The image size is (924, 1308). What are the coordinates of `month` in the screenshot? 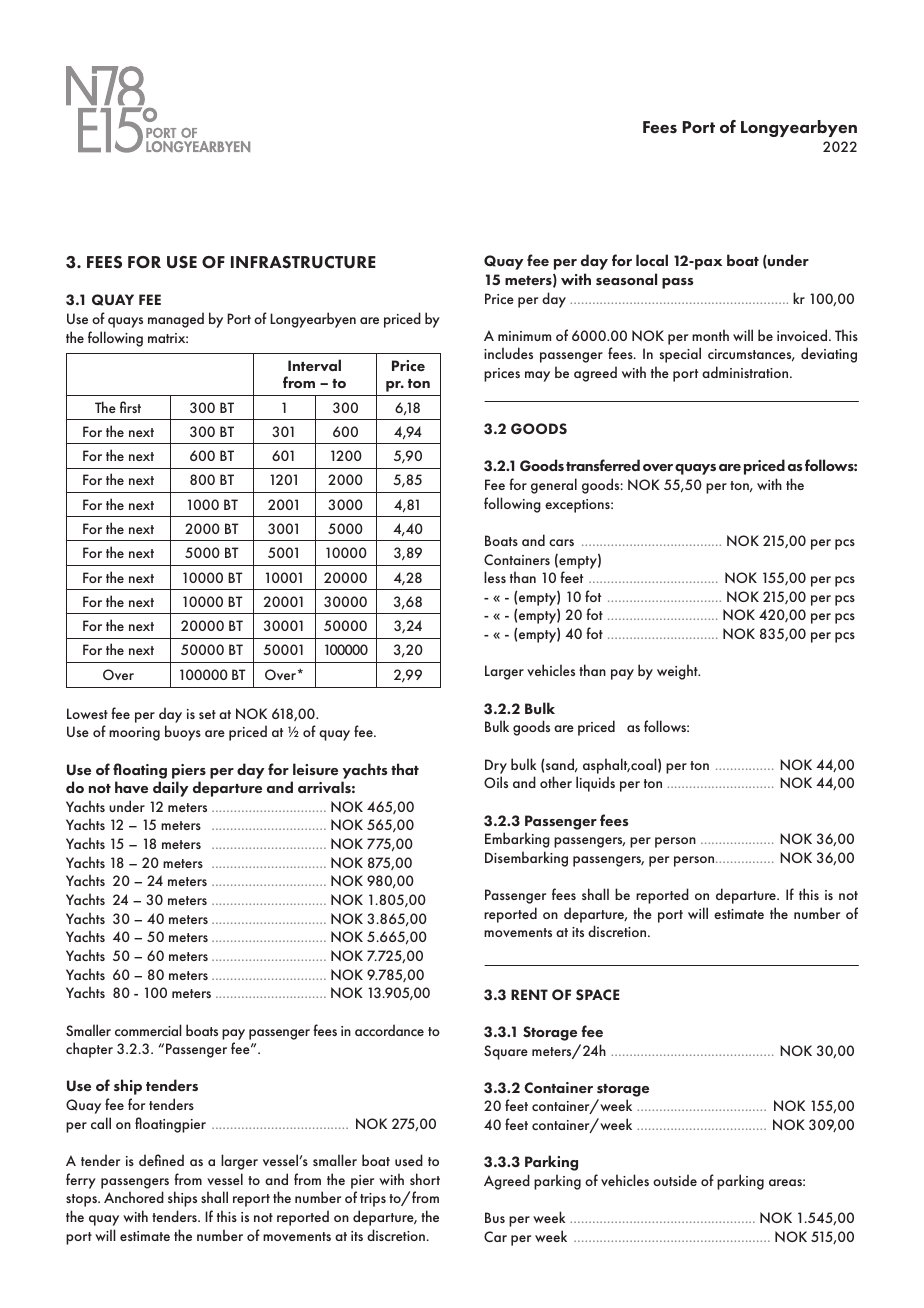 It's located at (710, 335).
